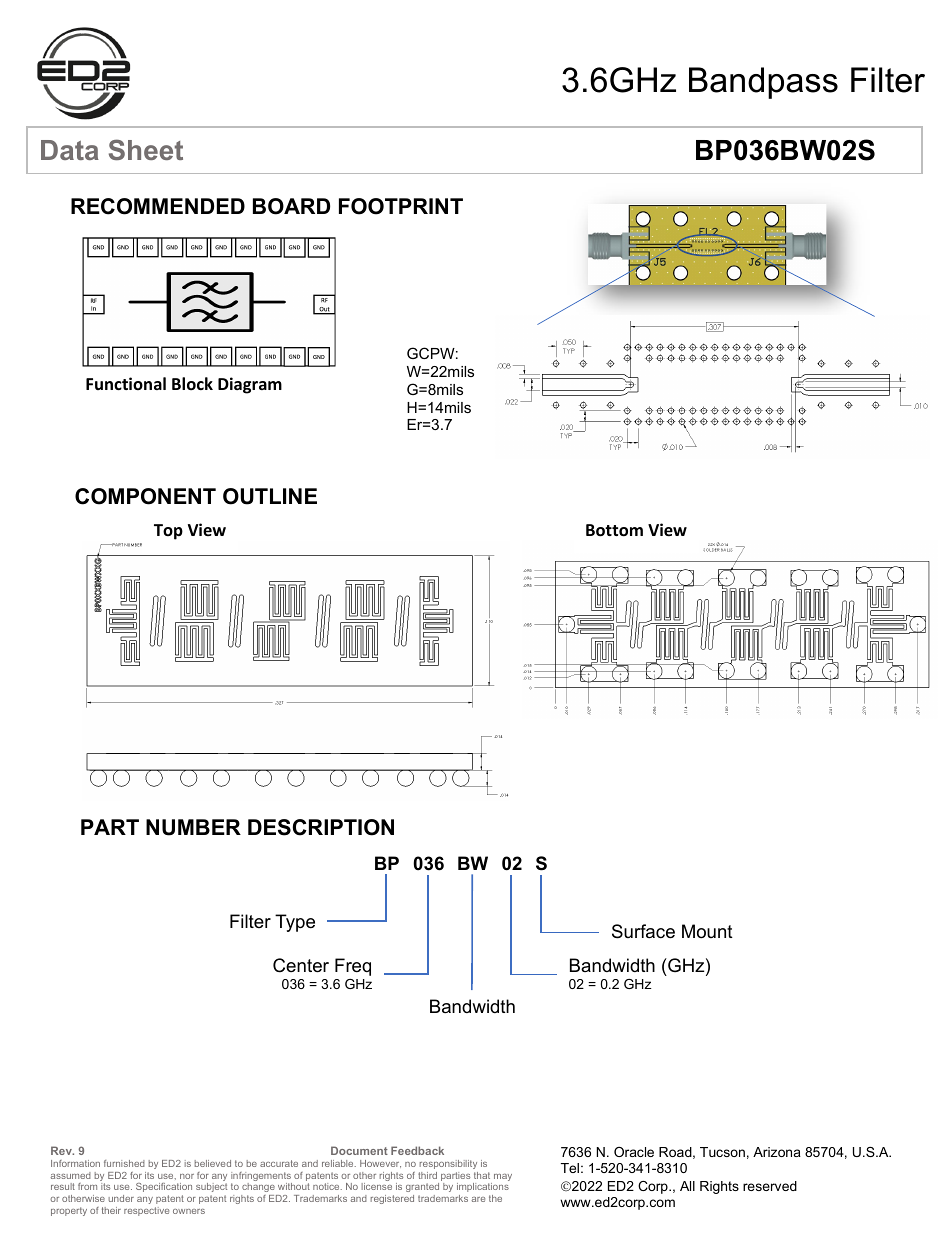 The width and height of the screenshot is (952, 1233). What do you see at coordinates (707, 931) in the screenshot?
I see `Mount` at bounding box center [707, 931].
